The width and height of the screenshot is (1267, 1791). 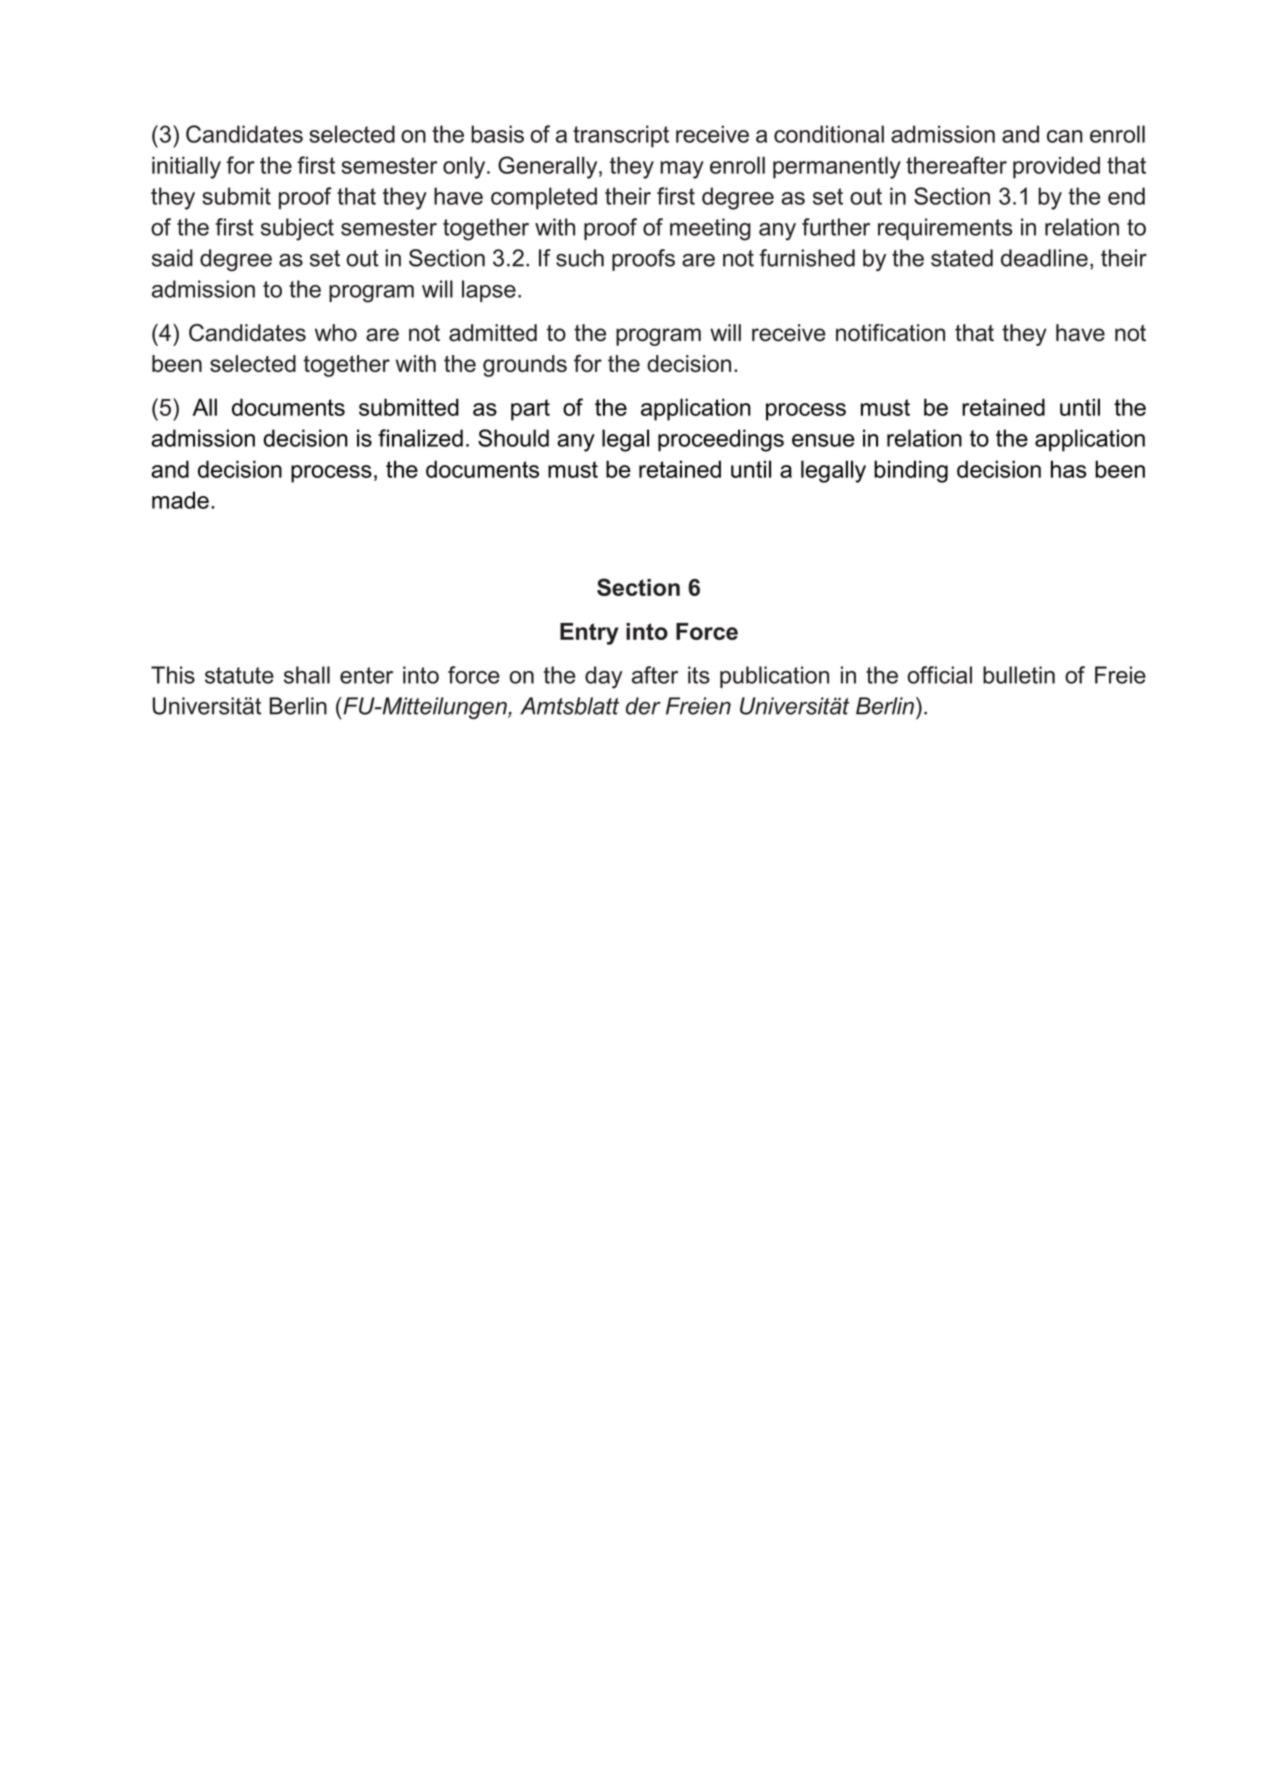 I want to click on proceedings, so click(x=721, y=440).
